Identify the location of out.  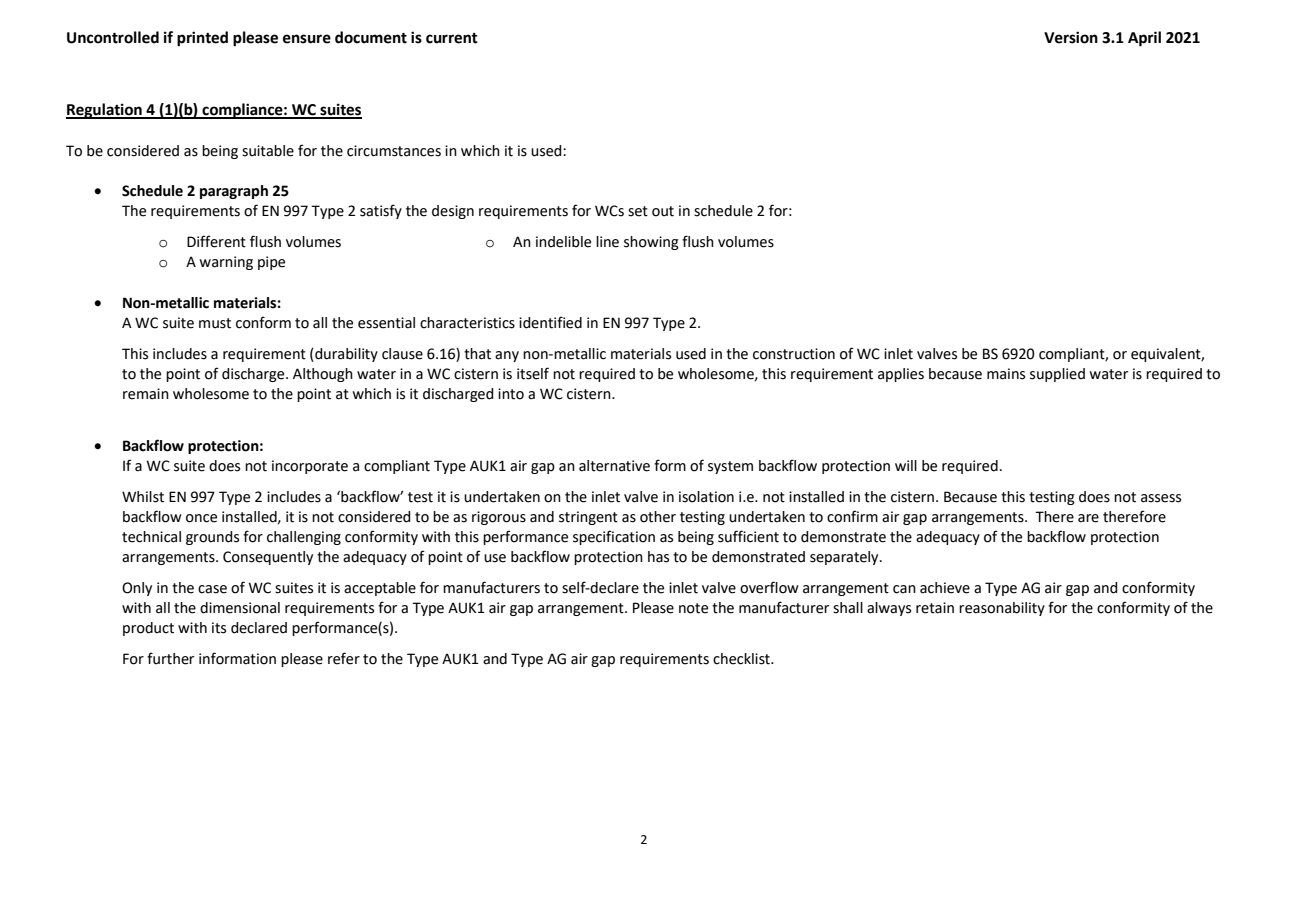
(663, 211).
